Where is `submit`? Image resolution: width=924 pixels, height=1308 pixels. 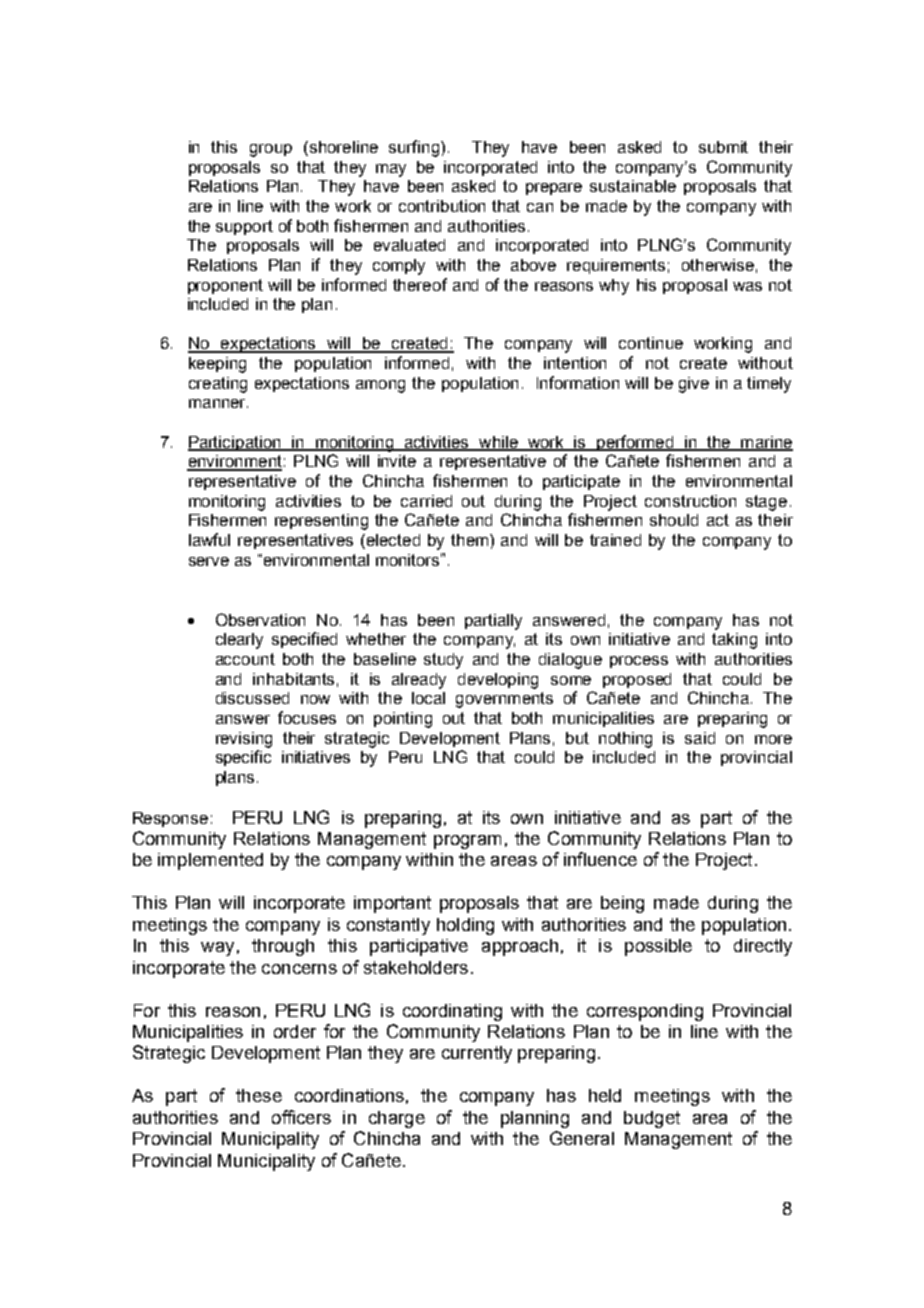 submit is located at coordinates (723, 147).
